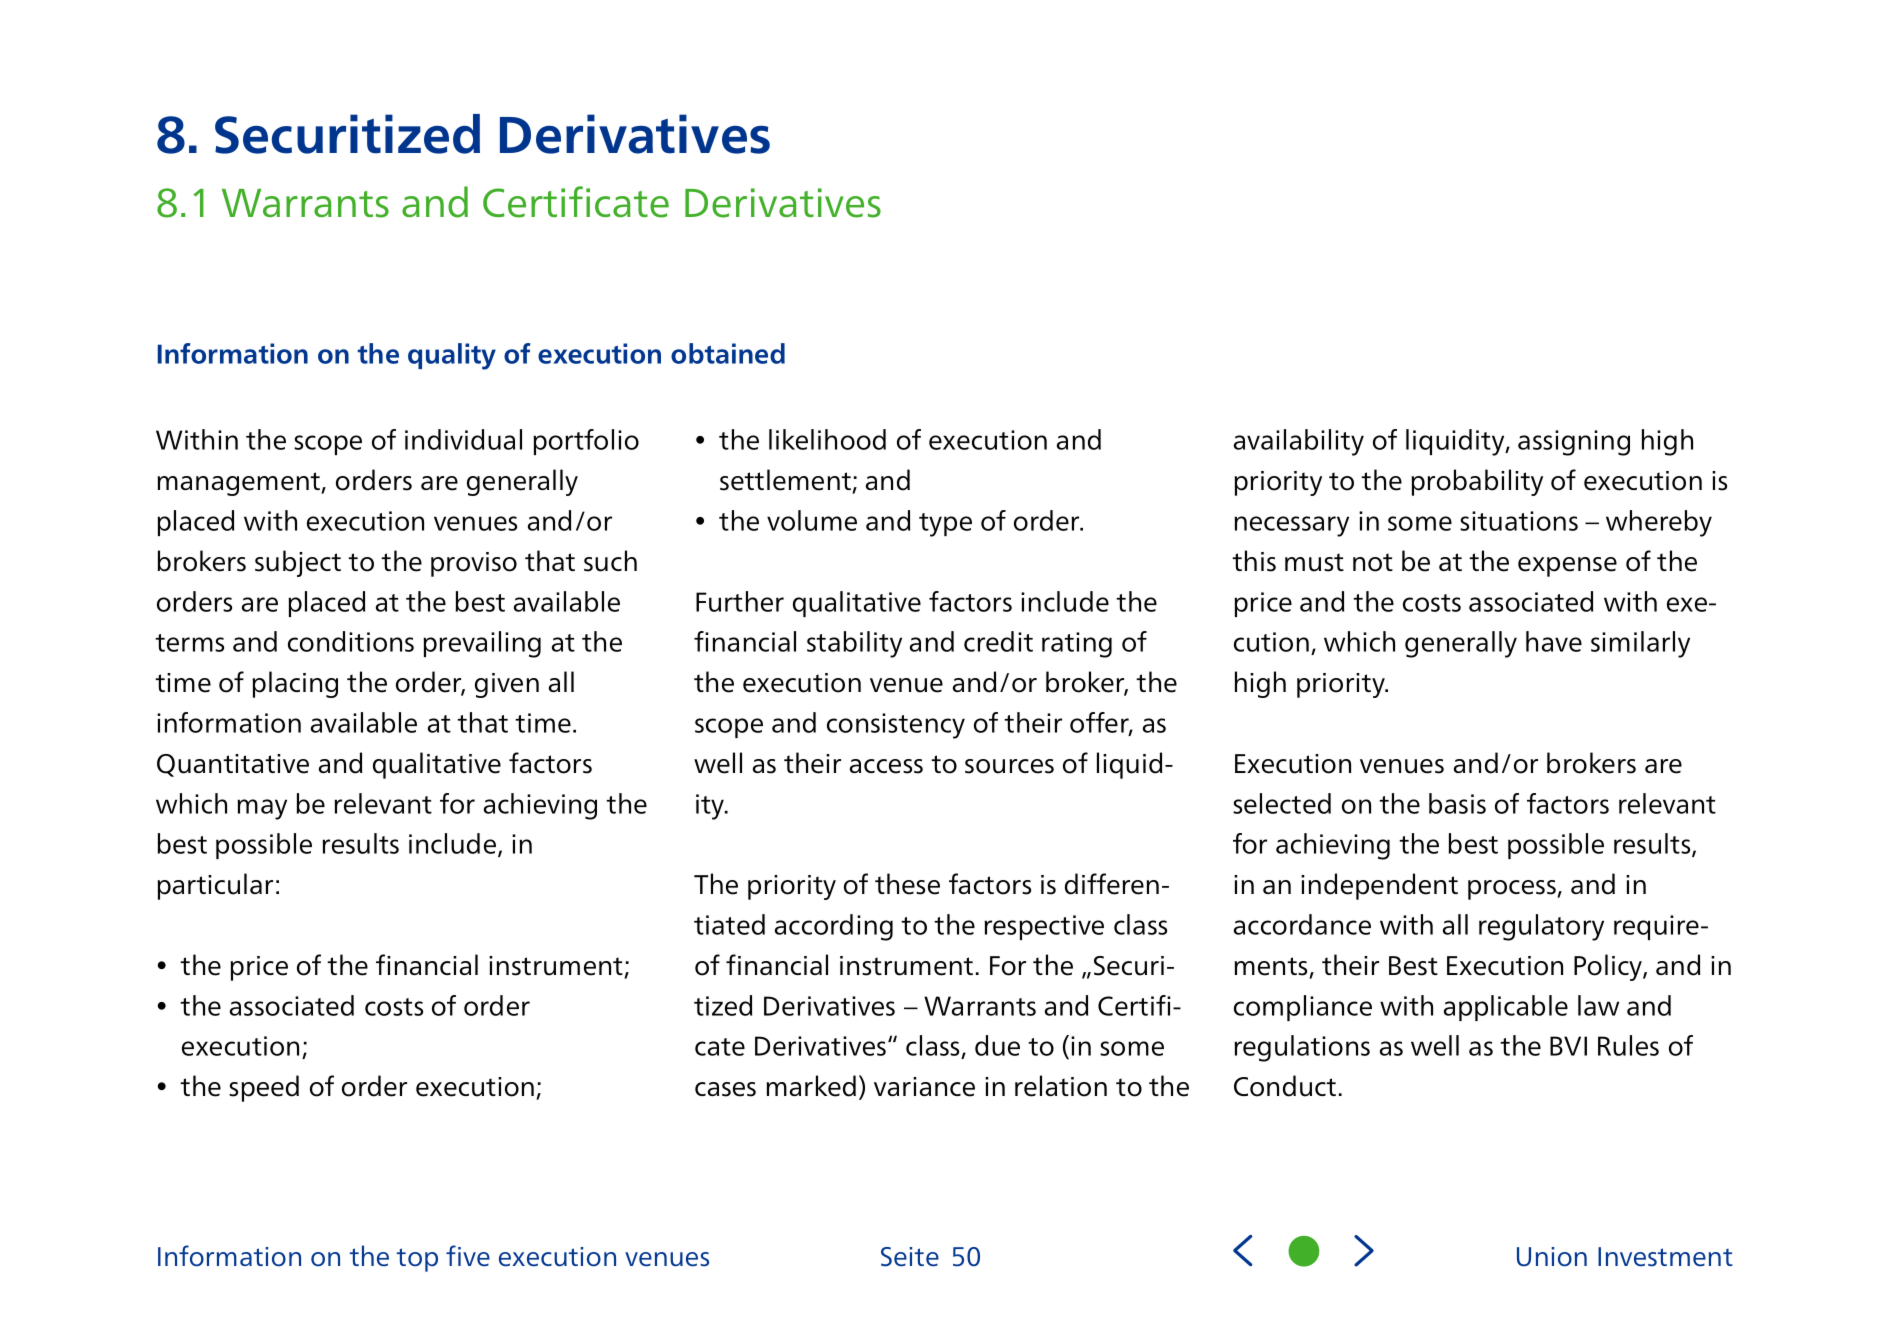 Image resolution: width=1889 pixels, height=1336 pixels. I want to click on assigning, so click(1574, 443).
